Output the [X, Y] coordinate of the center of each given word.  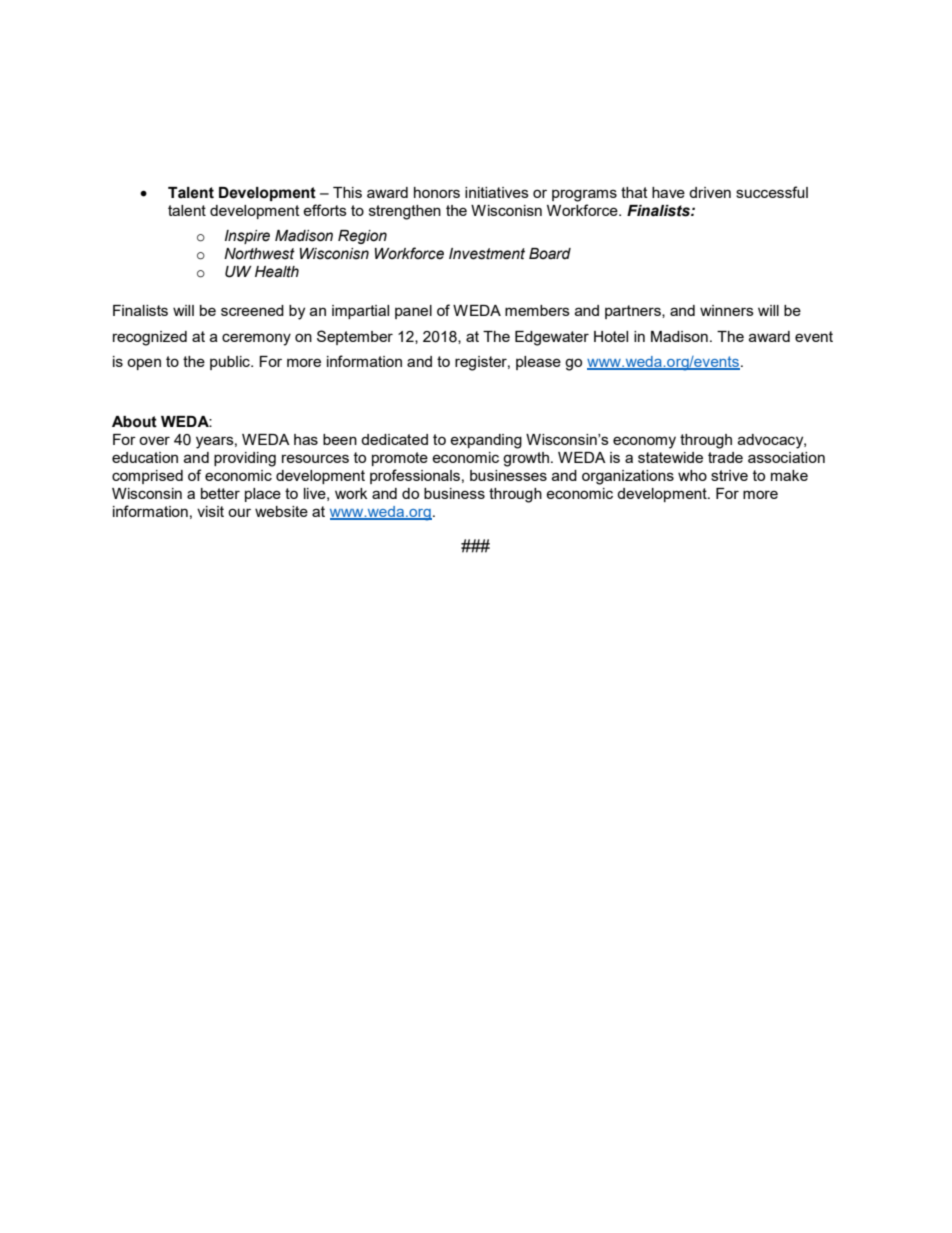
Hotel [611, 336]
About [134, 422]
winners [727, 310]
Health [277, 272]
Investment [487, 254]
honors [437, 192]
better [220, 493]
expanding [486, 441]
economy [644, 442]
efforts [325, 210]
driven [710, 192]
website [281, 511]
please [538, 363]
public [231, 363]
